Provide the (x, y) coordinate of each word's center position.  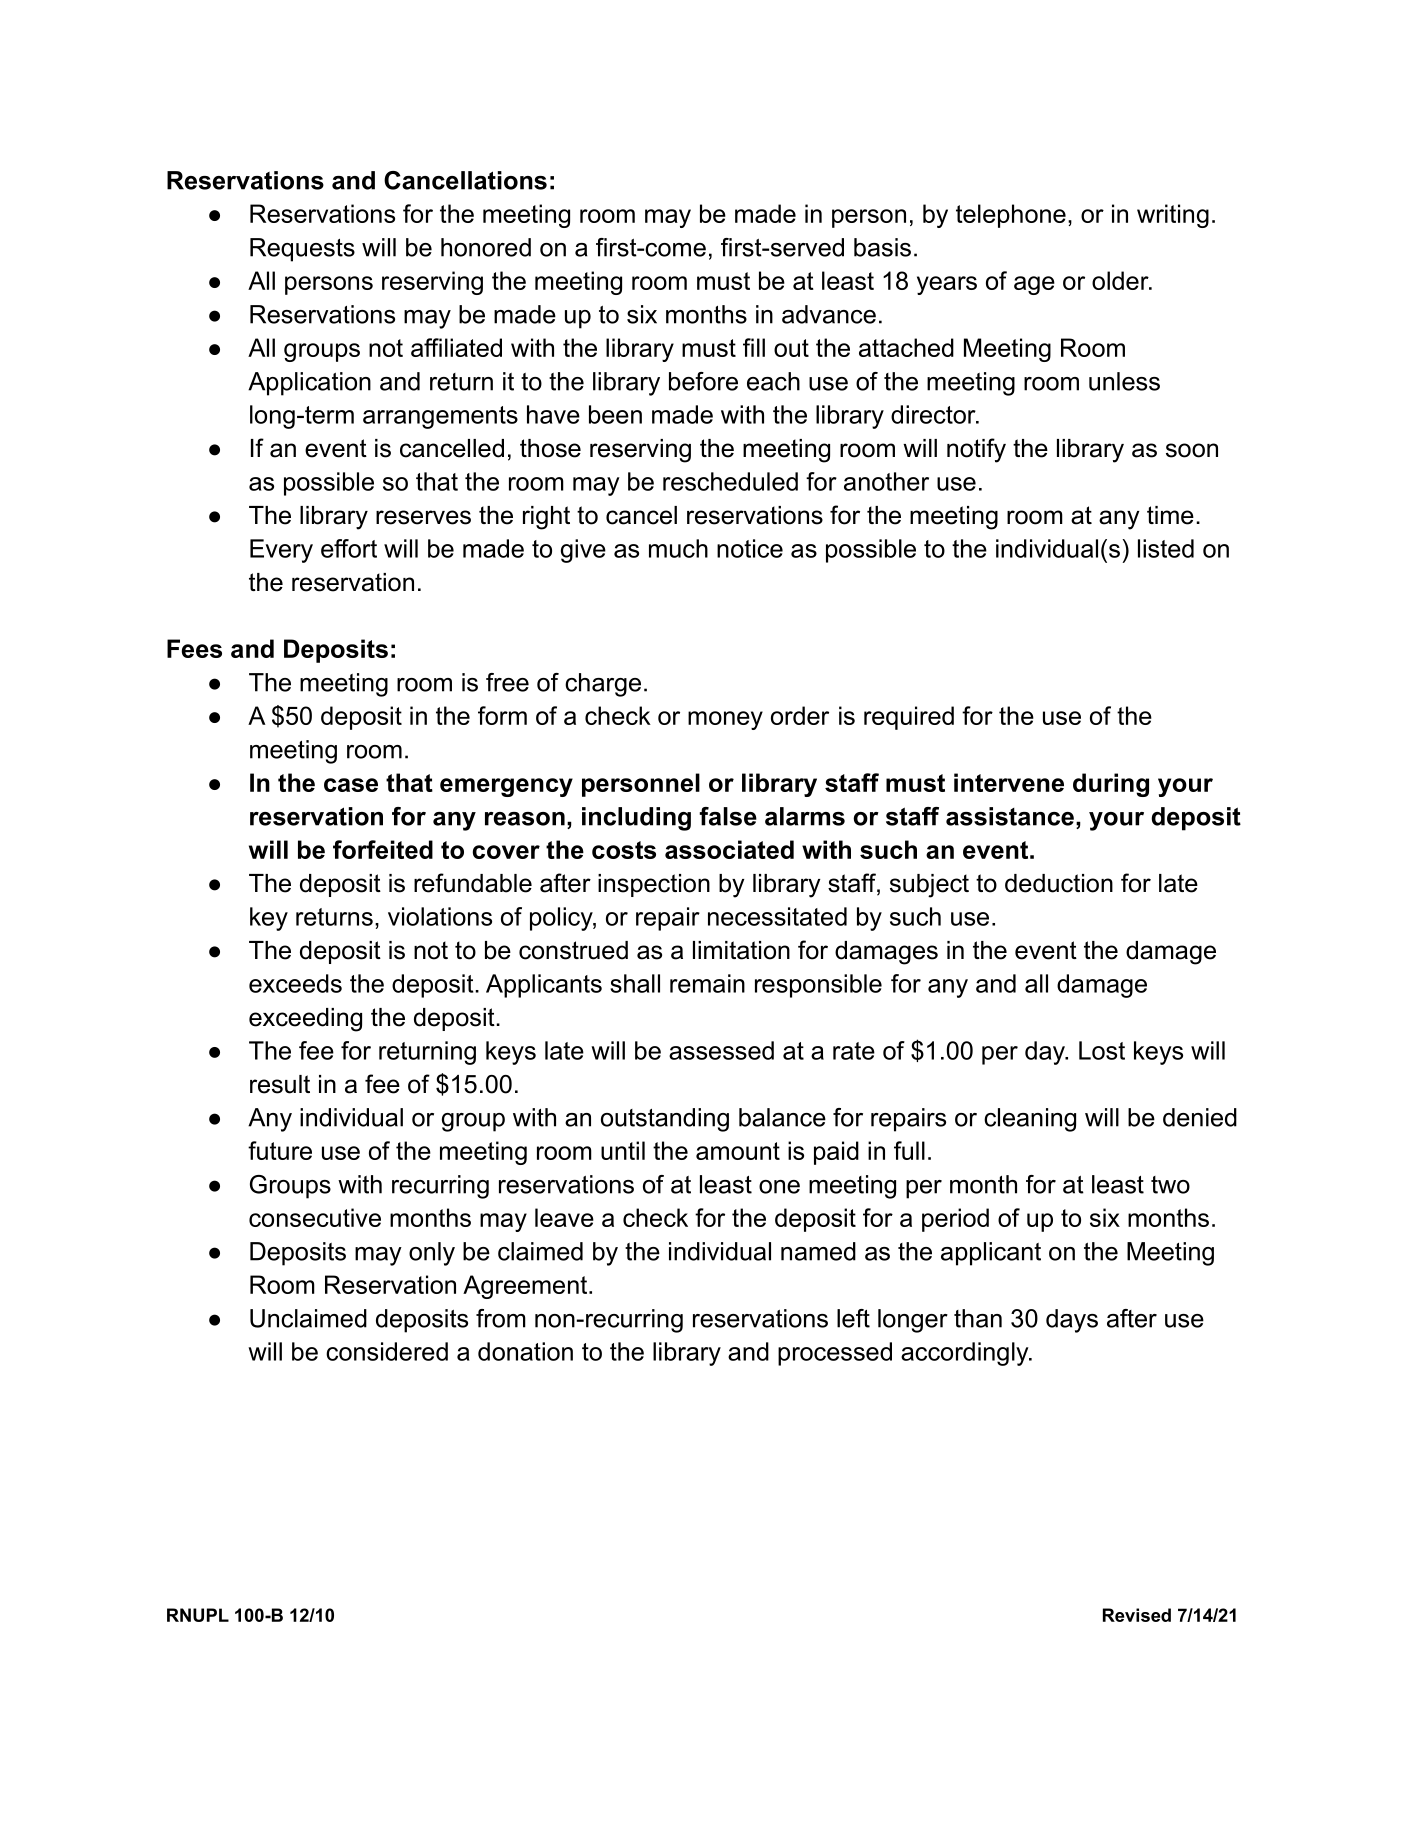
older (1121, 280)
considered (387, 1351)
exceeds (295, 983)
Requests (302, 250)
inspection (654, 885)
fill (754, 347)
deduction (1059, 883)
